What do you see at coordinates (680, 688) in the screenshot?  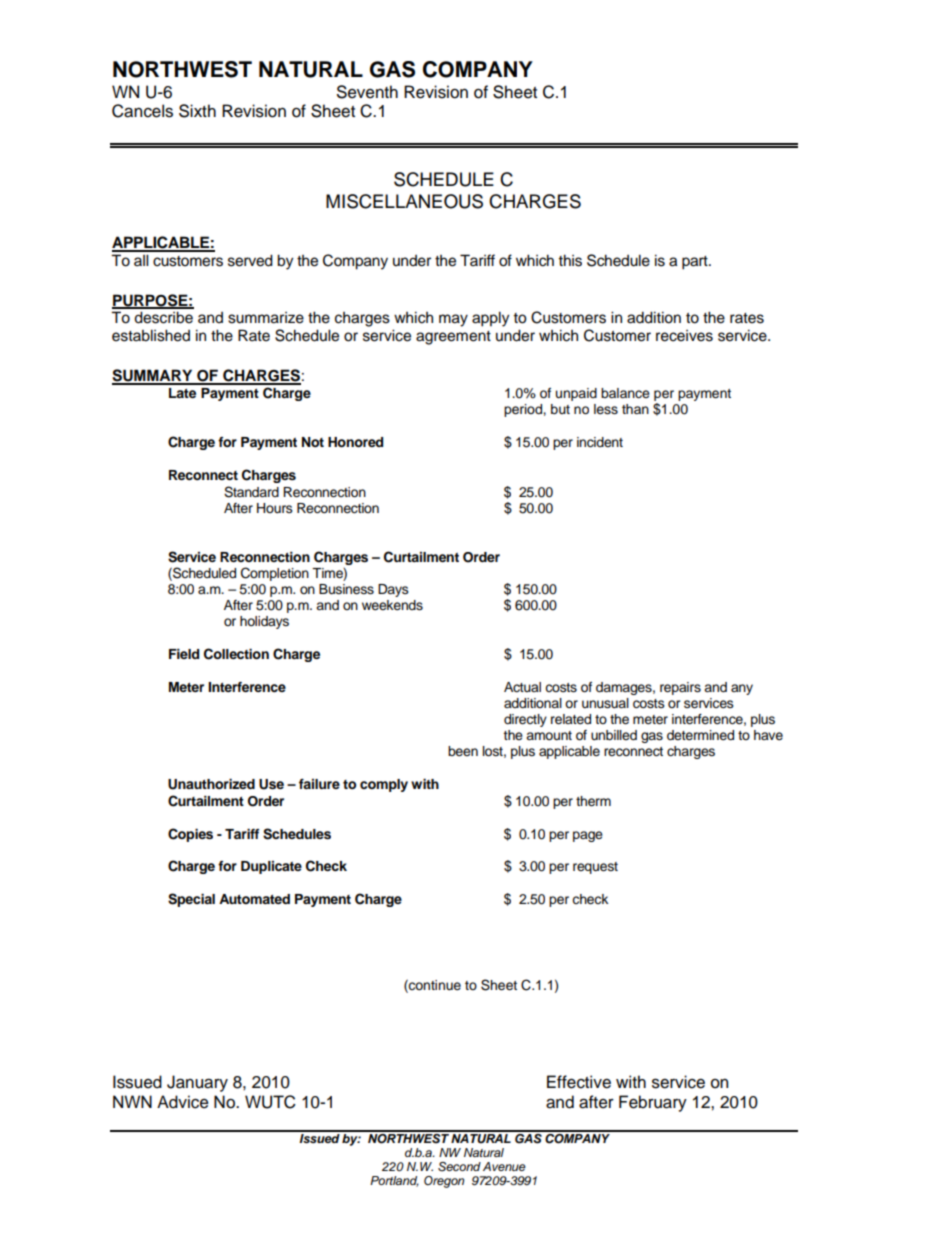 I see `repairs` at bounding box center [680, 688].
